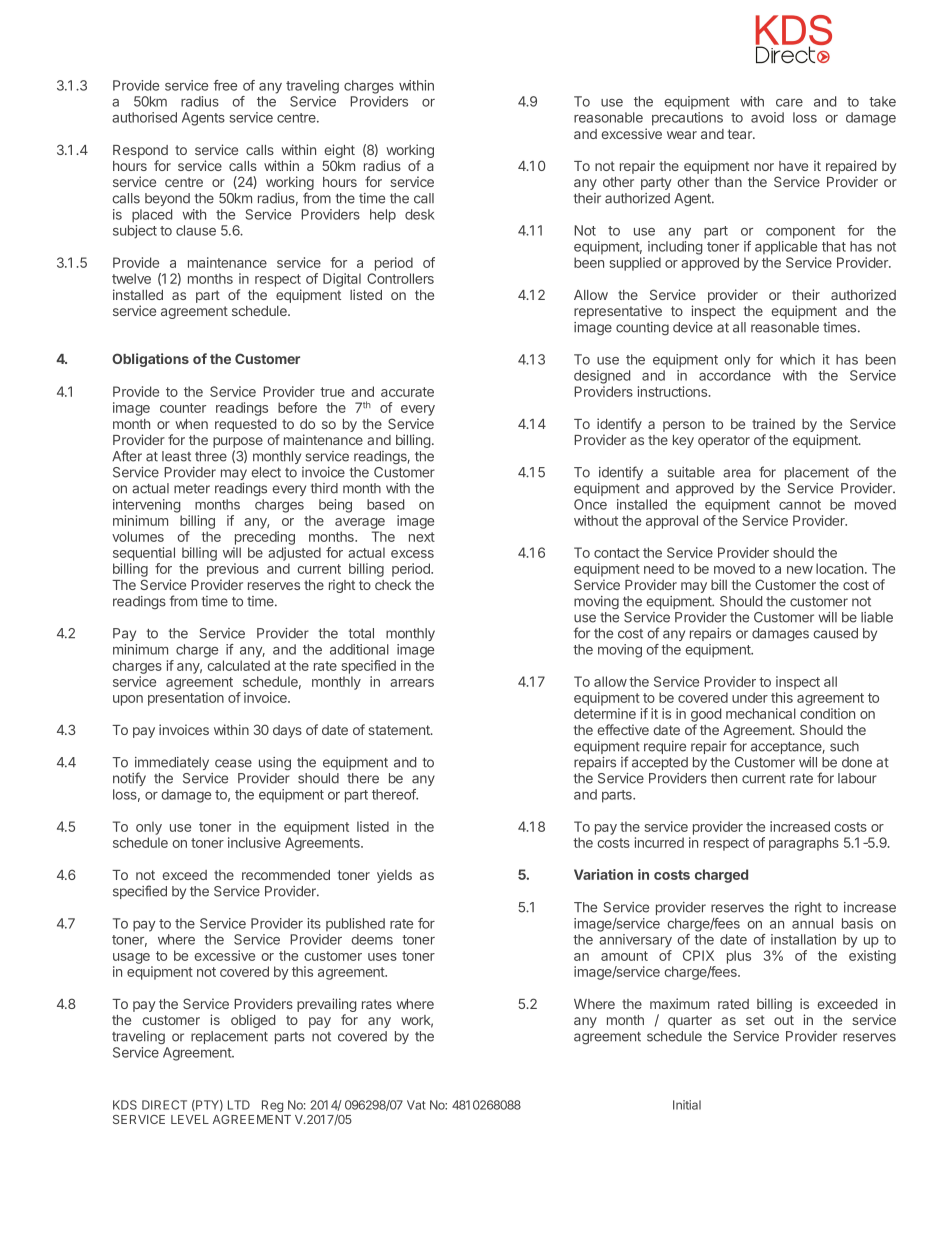 The image size is (952, 1233). I want to click on Variation, so click(603, 874).
